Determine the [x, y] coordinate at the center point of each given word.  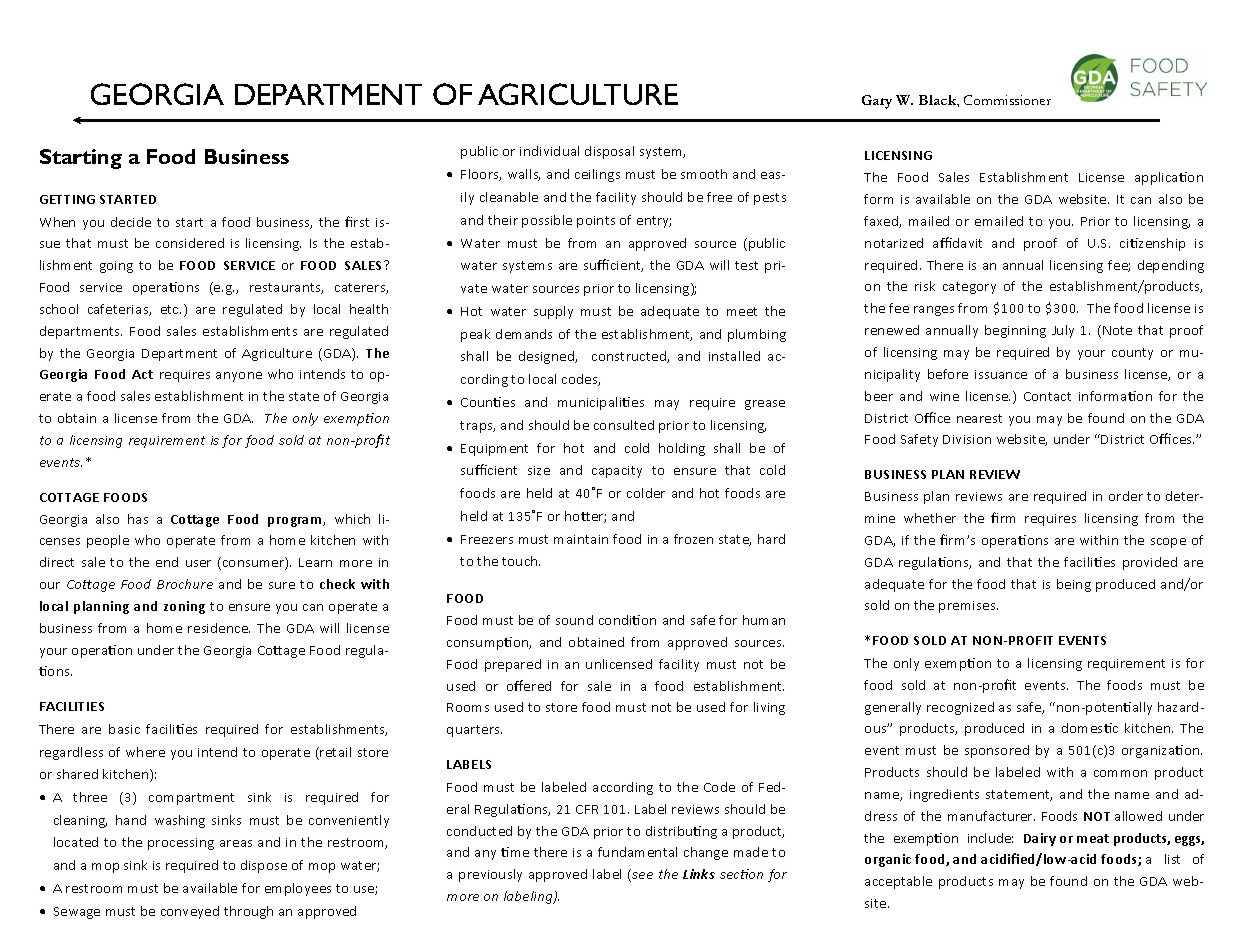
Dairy [1040, 839]
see [641, 877]
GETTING [67, 199]
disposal [609, 152]
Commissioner [1007, 100]
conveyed [190, 912]
